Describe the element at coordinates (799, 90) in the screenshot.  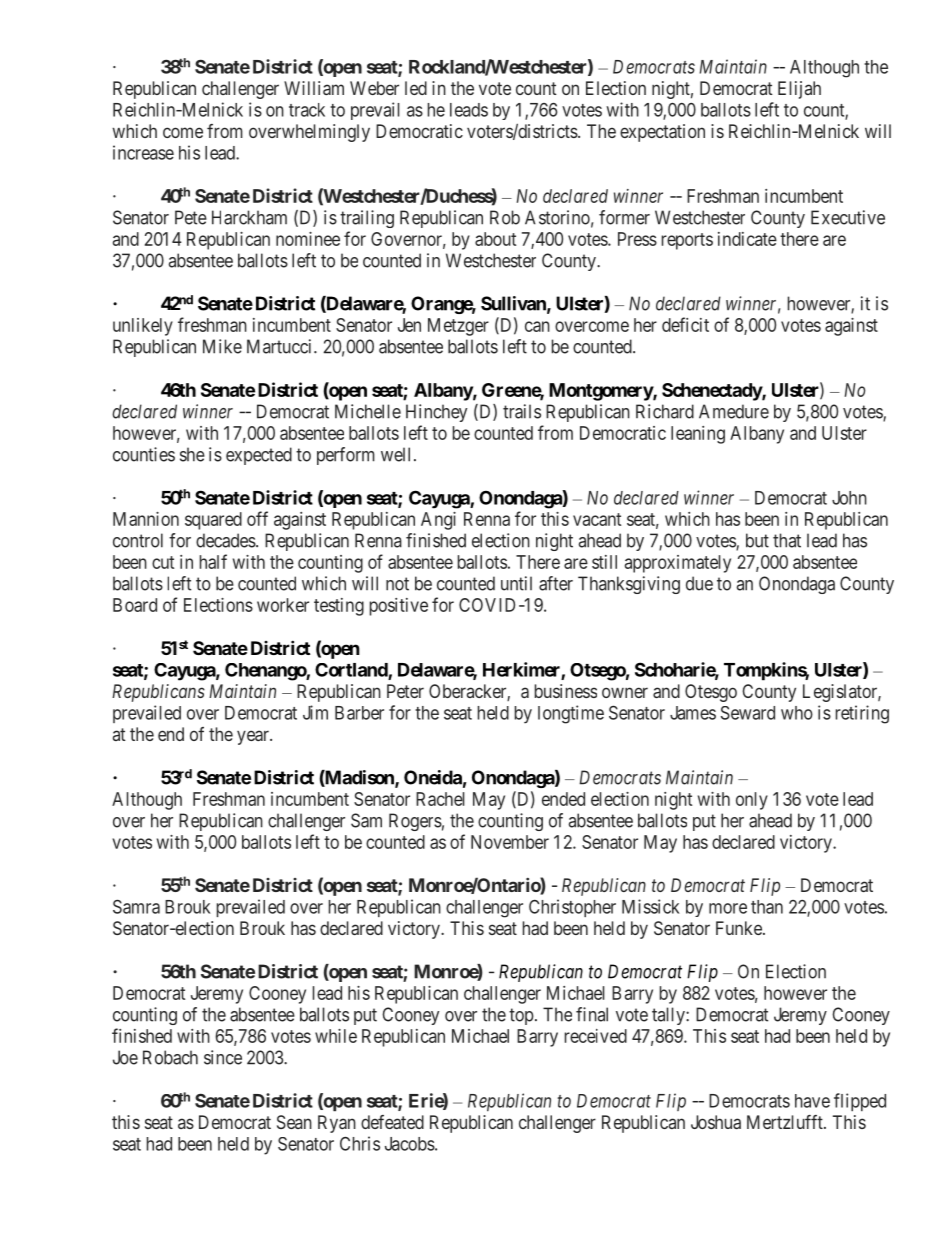
I see `Elijah` at that location.
